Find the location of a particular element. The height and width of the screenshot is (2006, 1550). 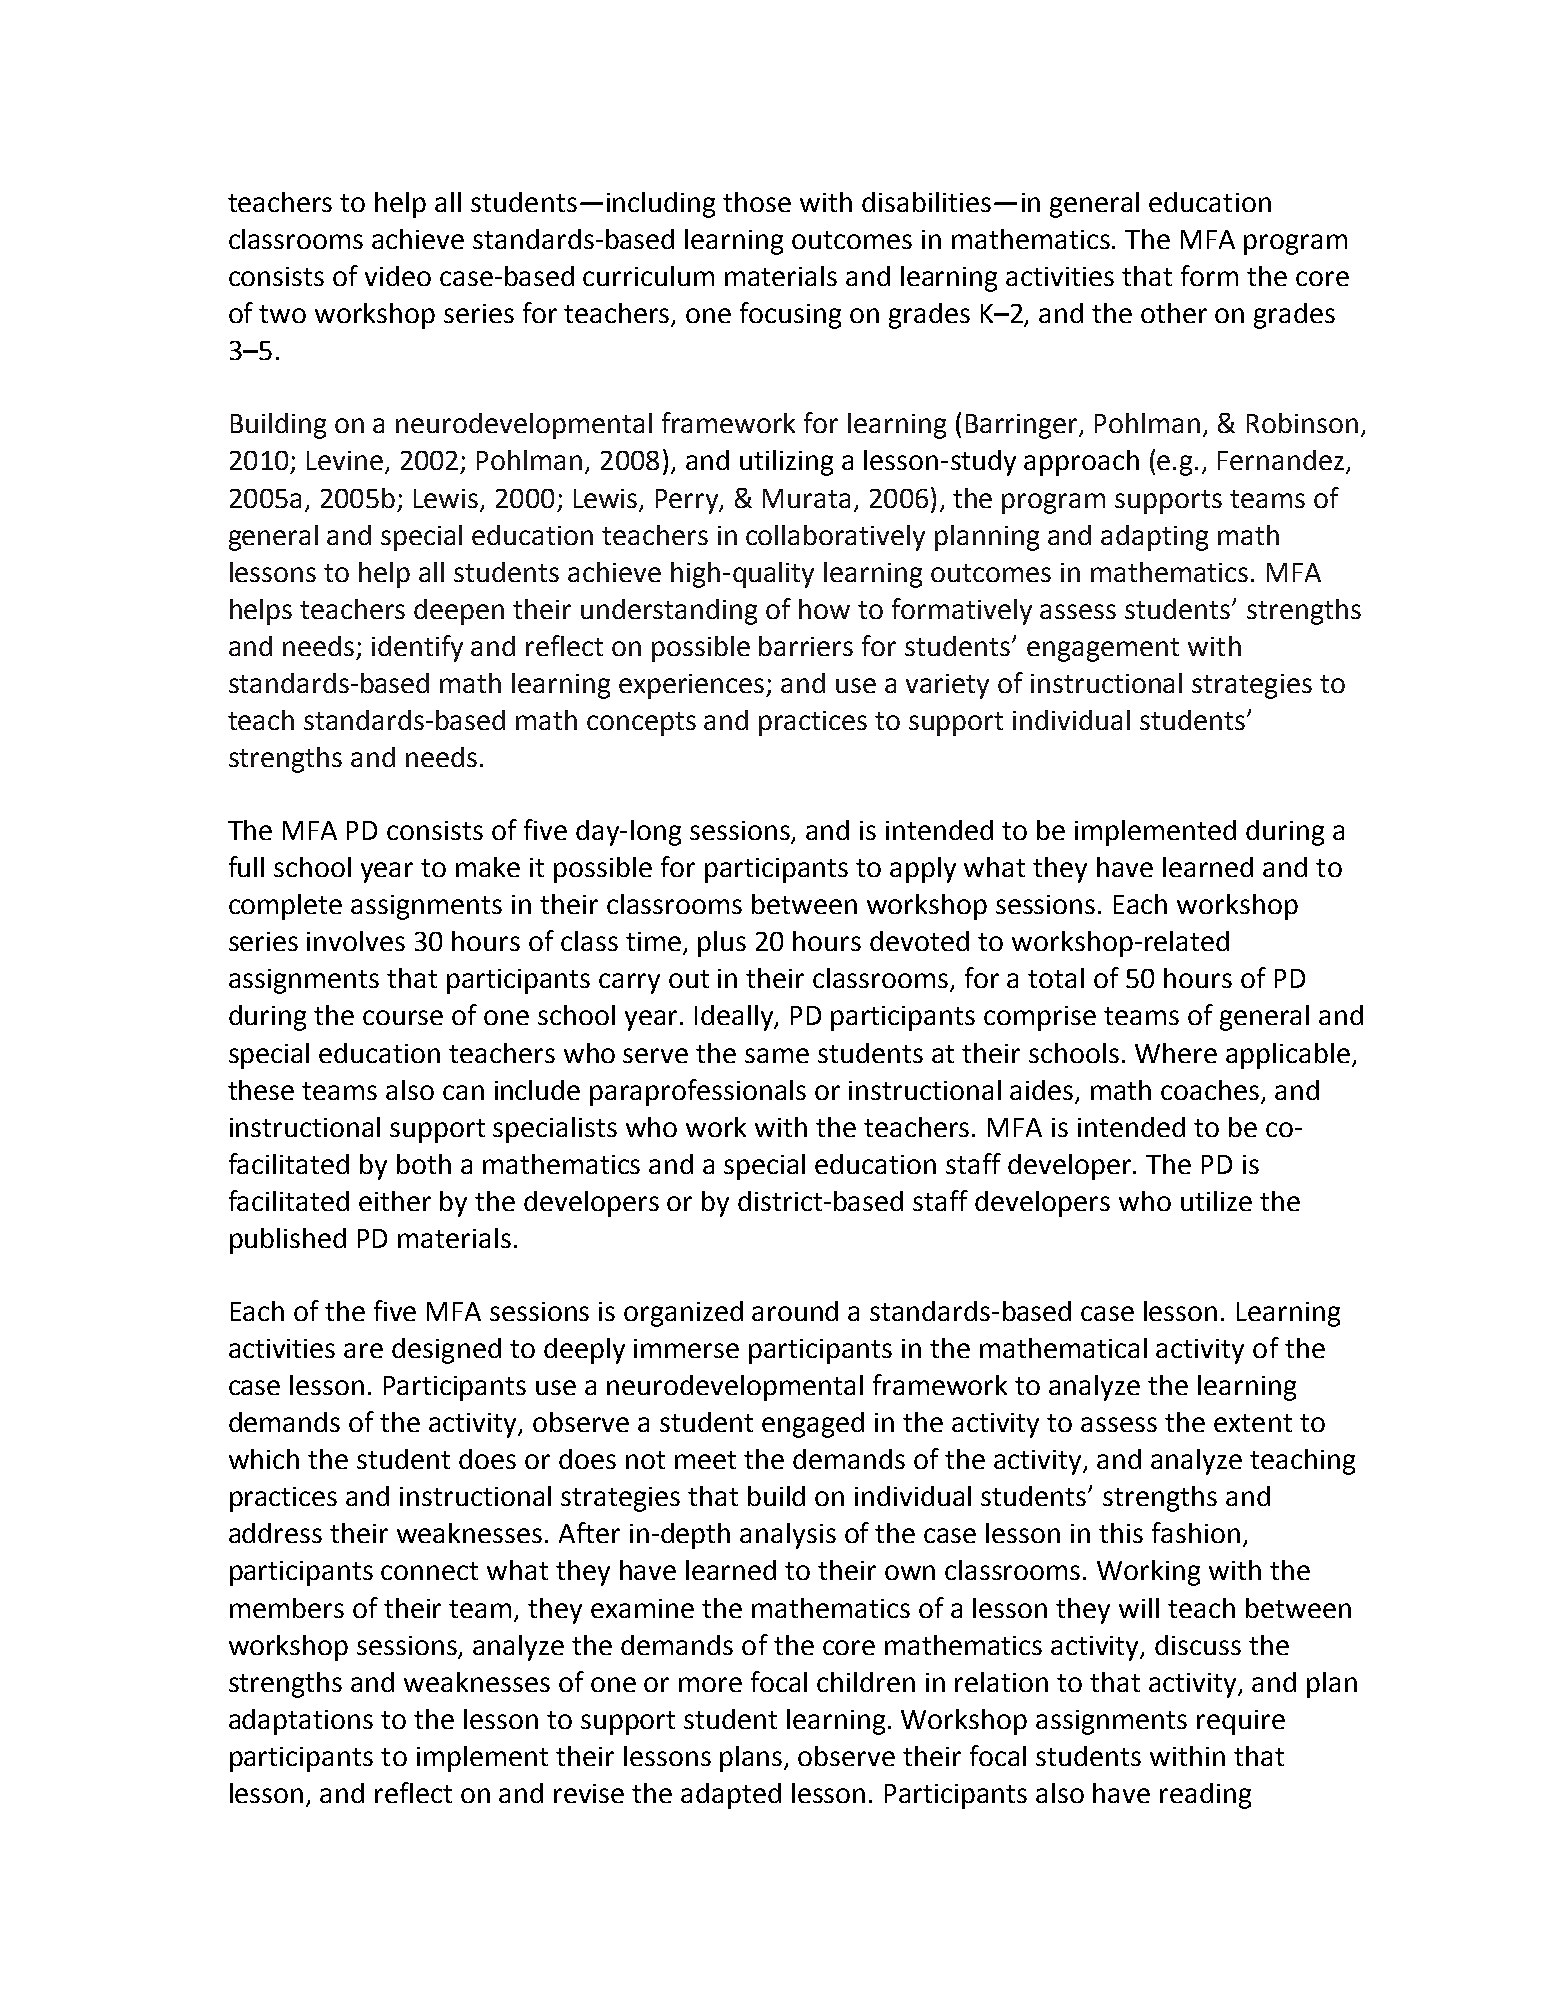

reading is located at coordinates (1205, 1796).
